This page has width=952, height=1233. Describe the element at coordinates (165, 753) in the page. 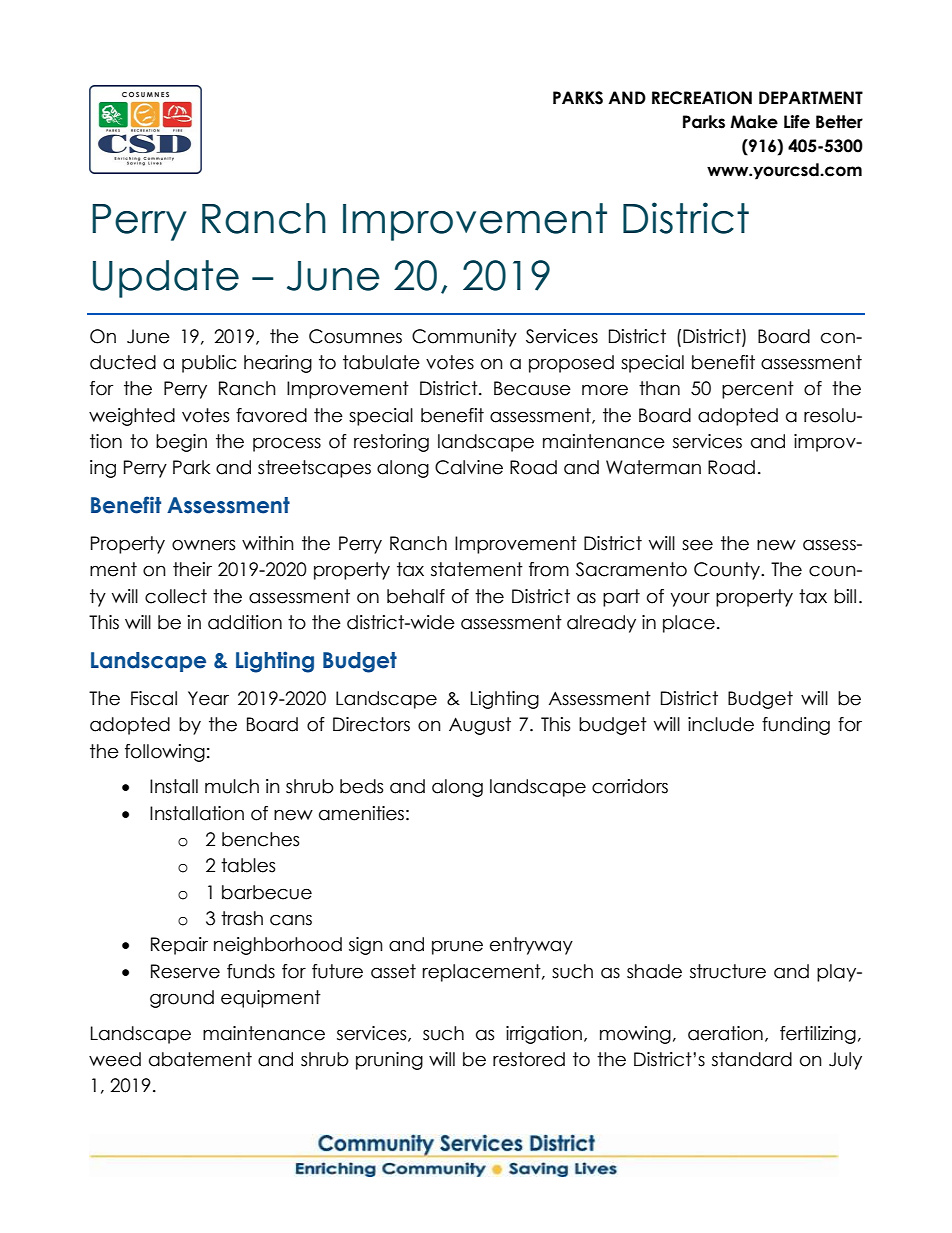

I see `following` at that location.
